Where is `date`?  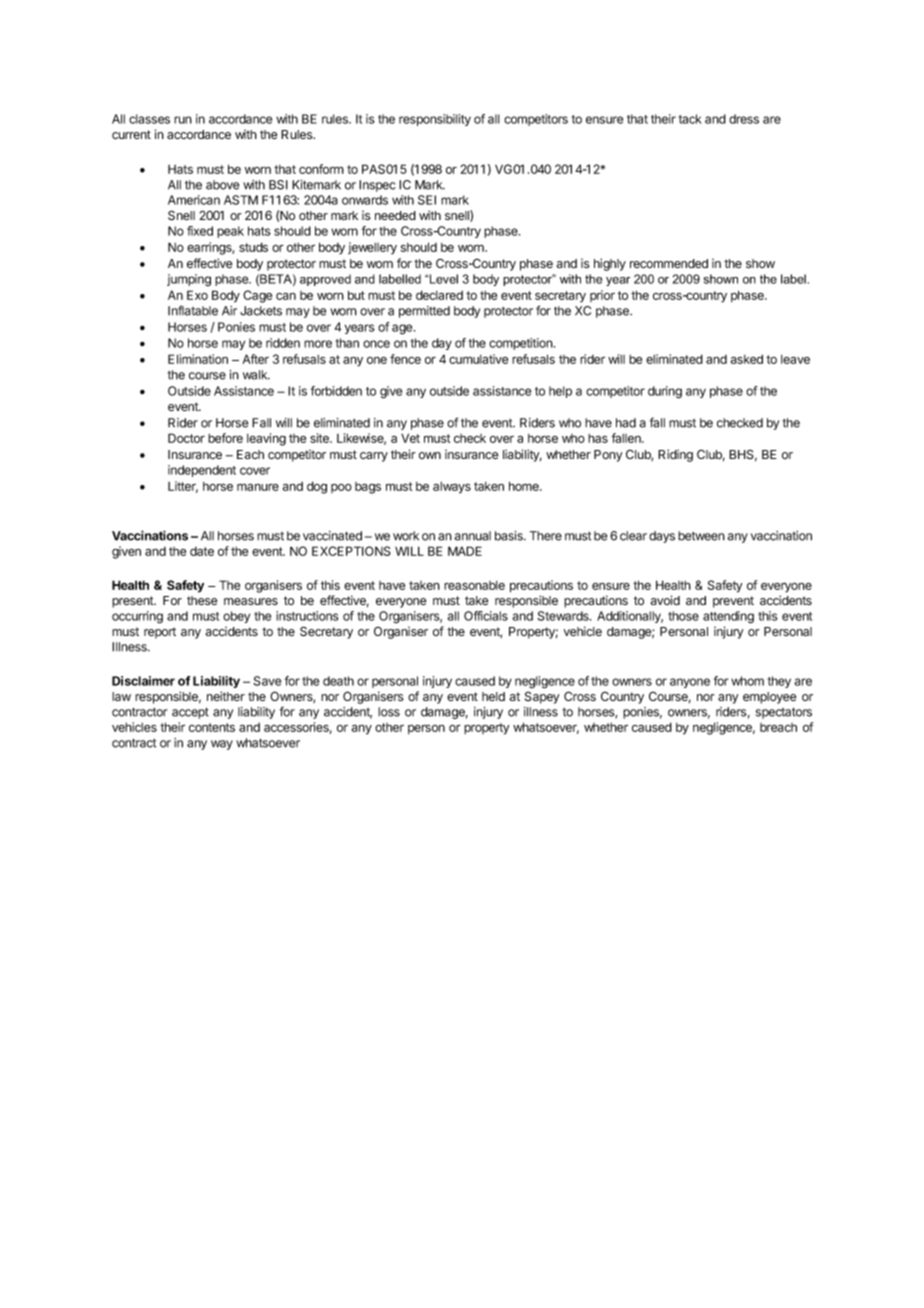 date is located at coordinates (202, 551).
